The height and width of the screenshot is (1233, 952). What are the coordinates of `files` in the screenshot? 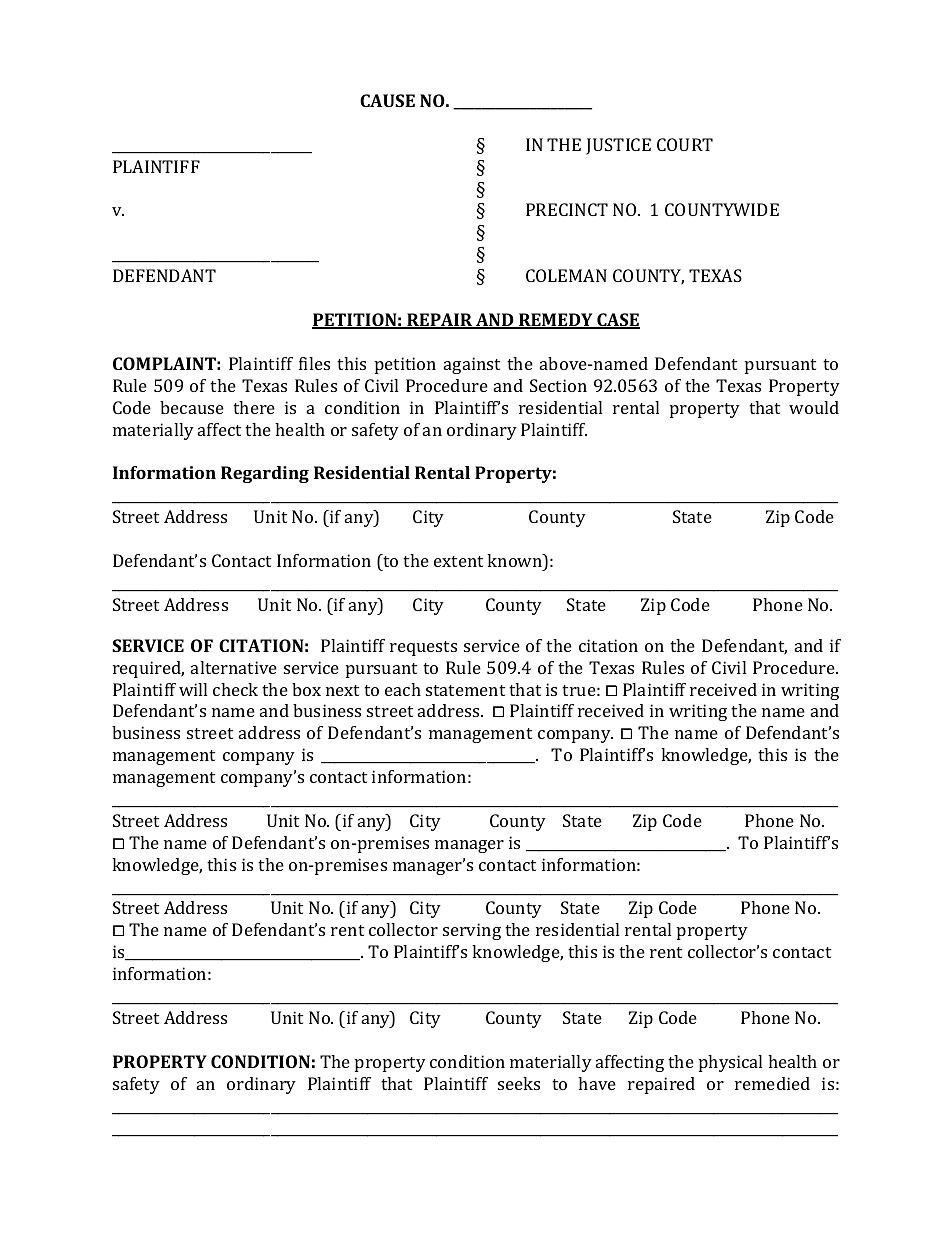 It's located at (314, 363).
